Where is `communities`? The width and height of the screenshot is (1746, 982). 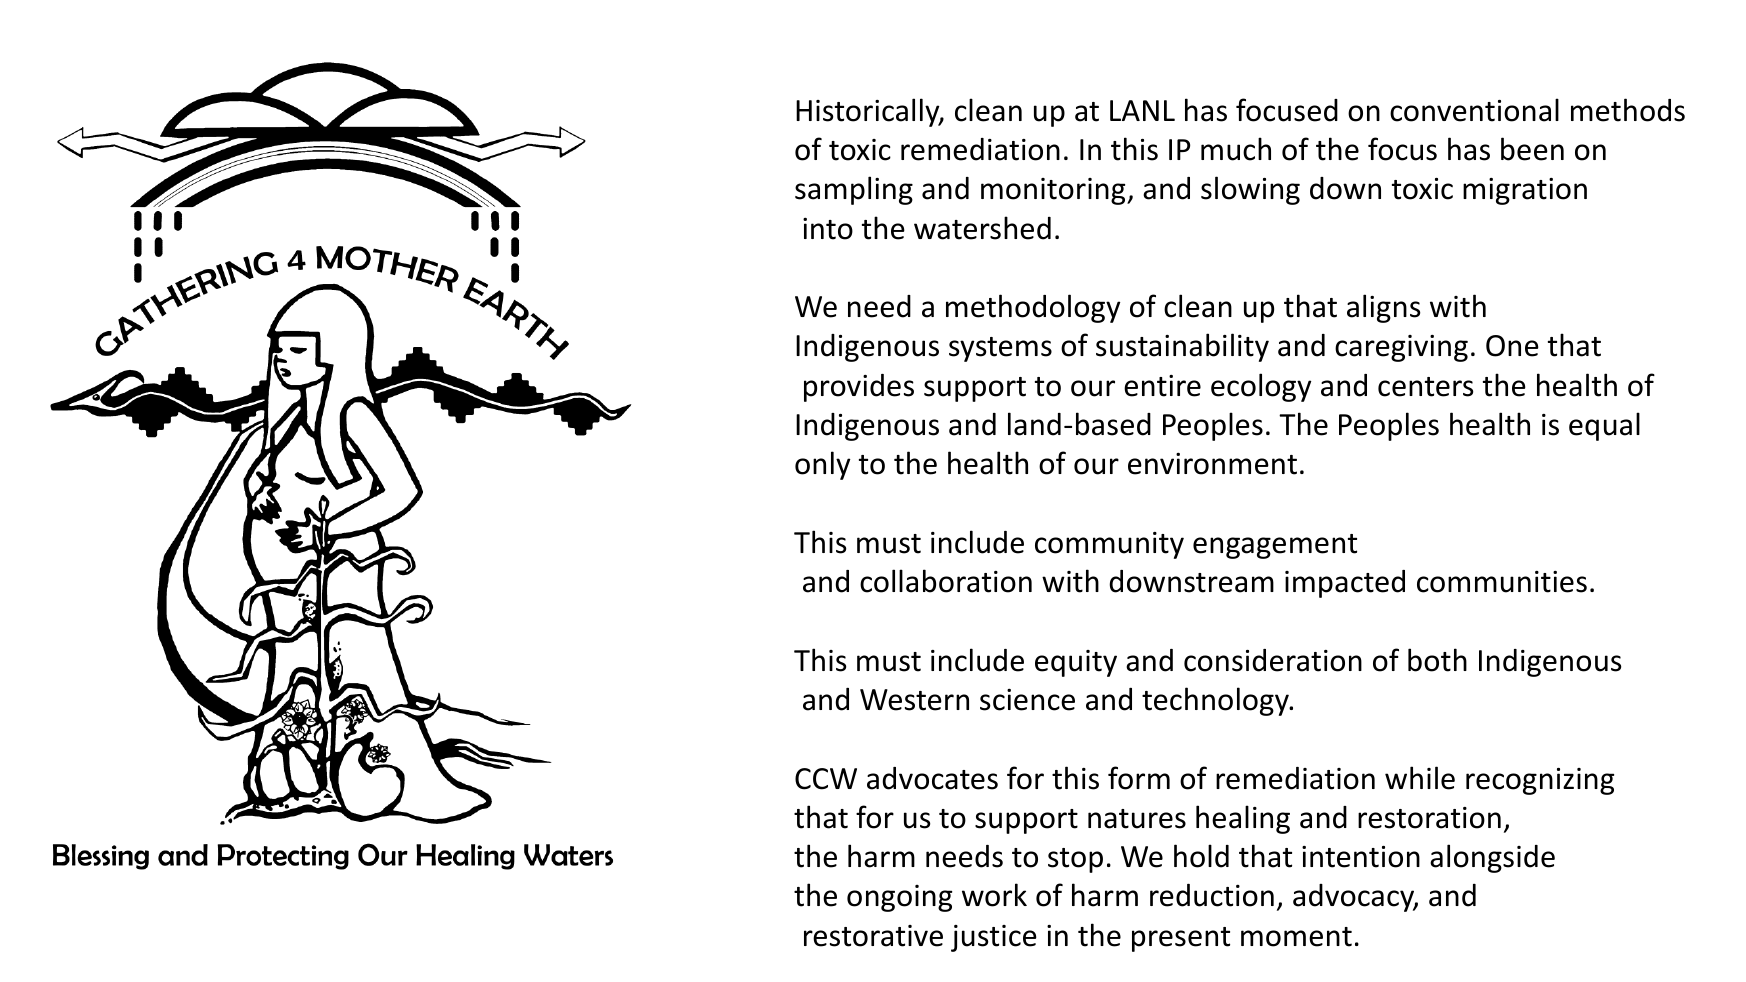
communities is located at coordinates (1502, 582).
